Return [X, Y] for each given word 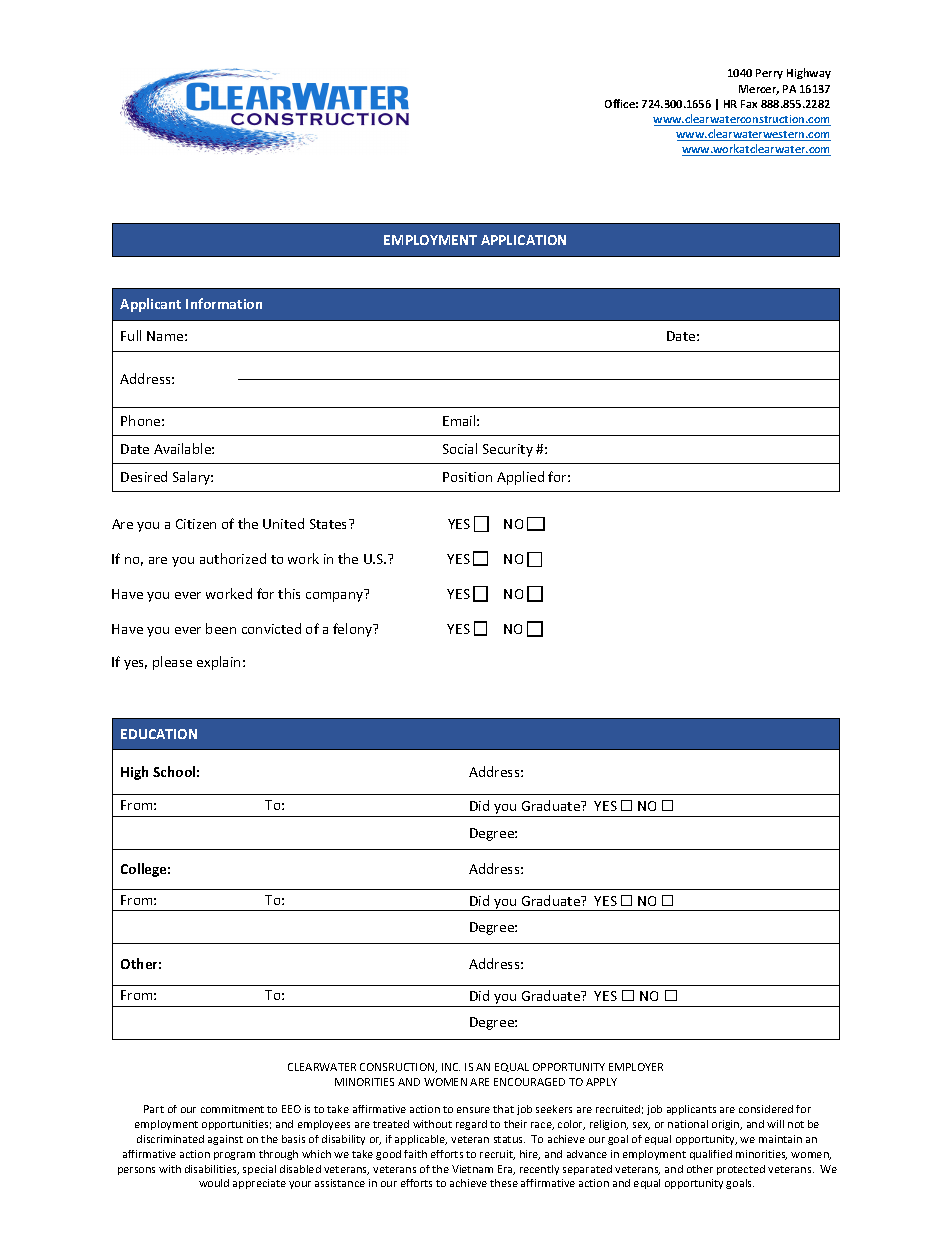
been [221, 628]
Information [224, 303]
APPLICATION [523, 240]
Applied [520, 478]
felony [354, 630]
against [225, 1140]
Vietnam [472, 1169]
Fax [749, 104]
